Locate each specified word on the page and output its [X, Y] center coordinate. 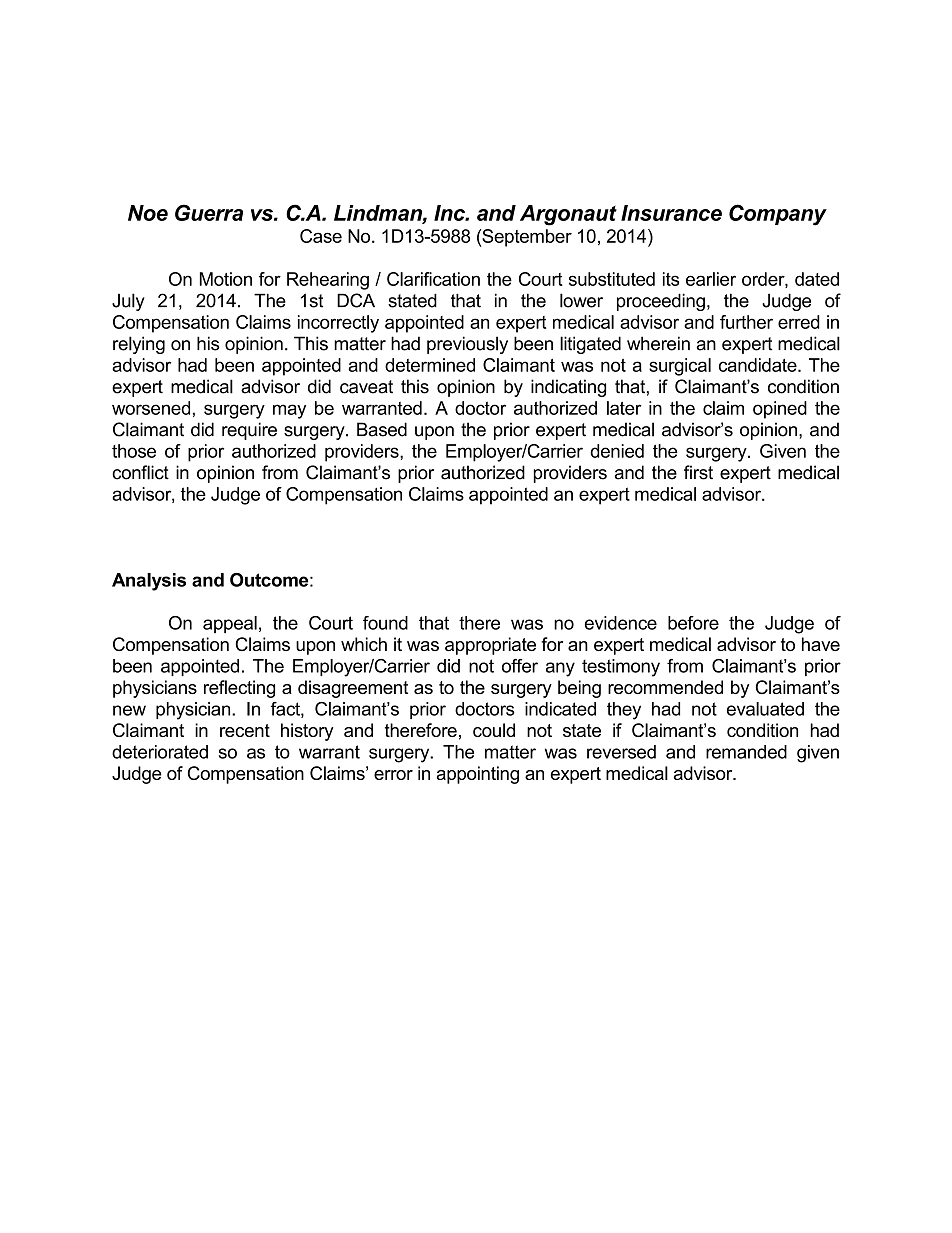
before [693, 623]
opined [780, 410]
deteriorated [160, 752]
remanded [746, 752]
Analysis [149, 582]
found [385, 623]
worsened [151, 408]
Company [778, 215]
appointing [477, 775]
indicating [568, 388]
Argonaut [568, 215]
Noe [148, 213]
